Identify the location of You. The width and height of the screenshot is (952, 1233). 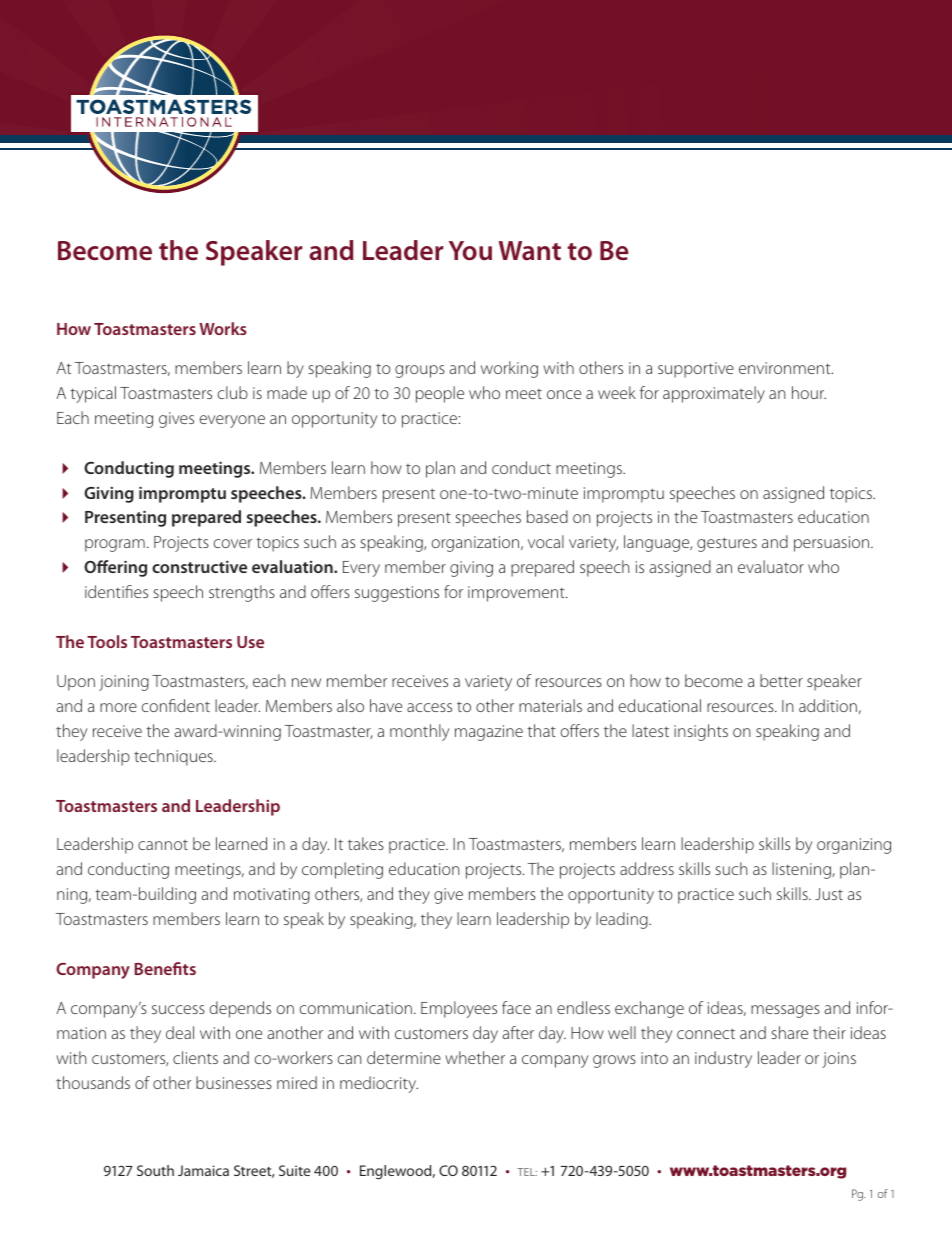
(470, 251).
